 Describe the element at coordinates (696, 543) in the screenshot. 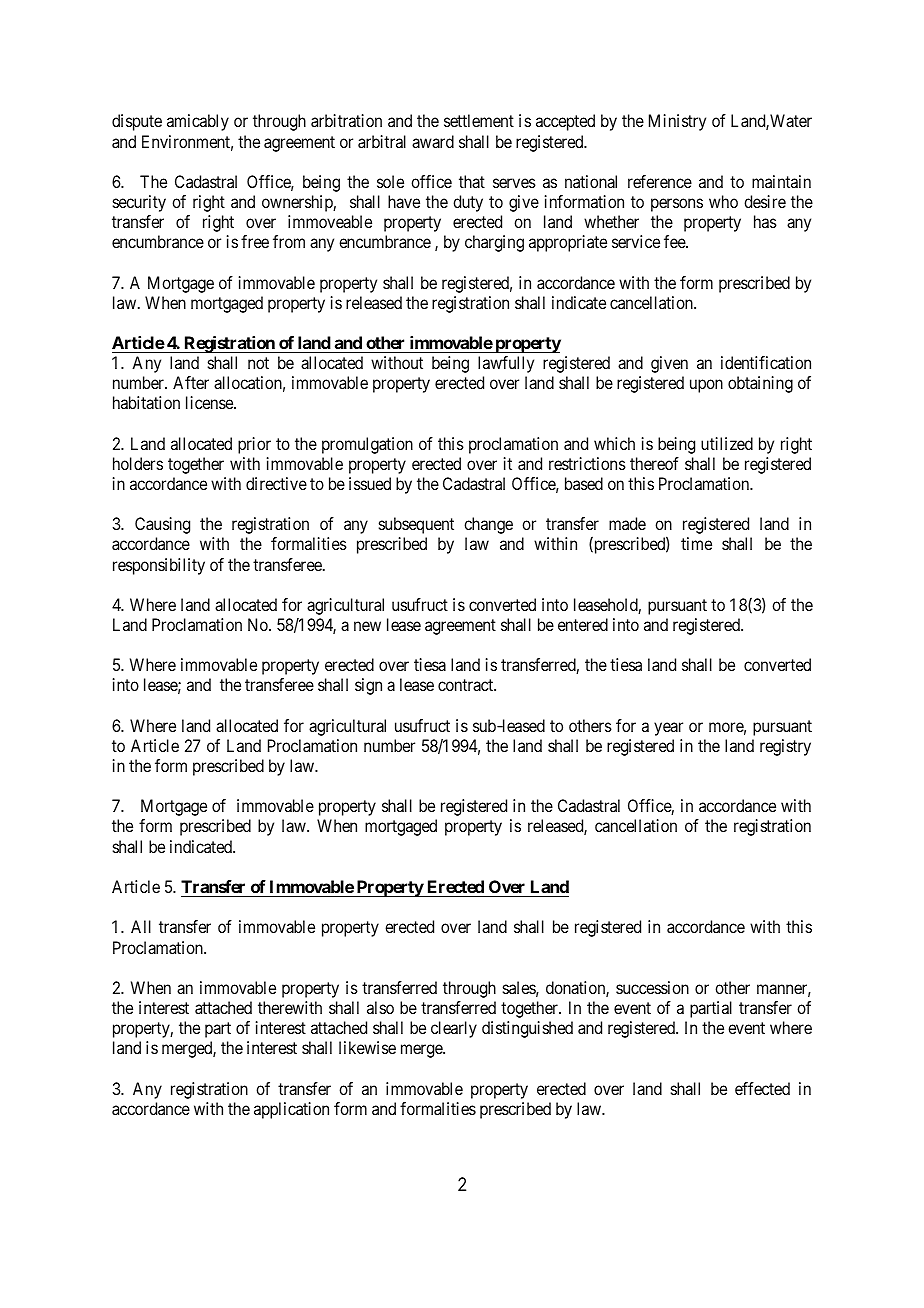

I see `time` at that location.
